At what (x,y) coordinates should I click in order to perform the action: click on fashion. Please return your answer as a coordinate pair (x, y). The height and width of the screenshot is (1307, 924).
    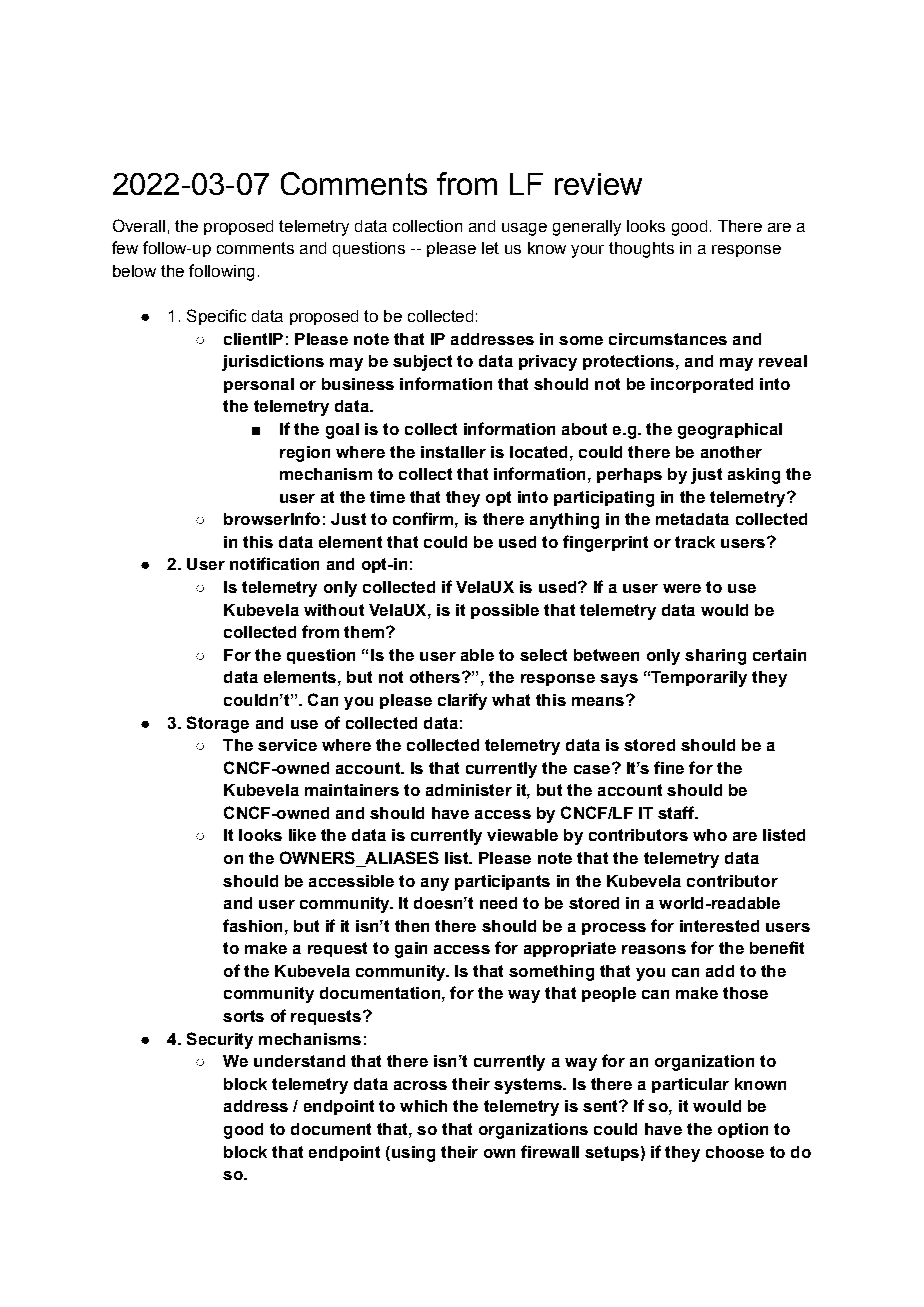
    Looking at the image, I should click on (252, 925).
